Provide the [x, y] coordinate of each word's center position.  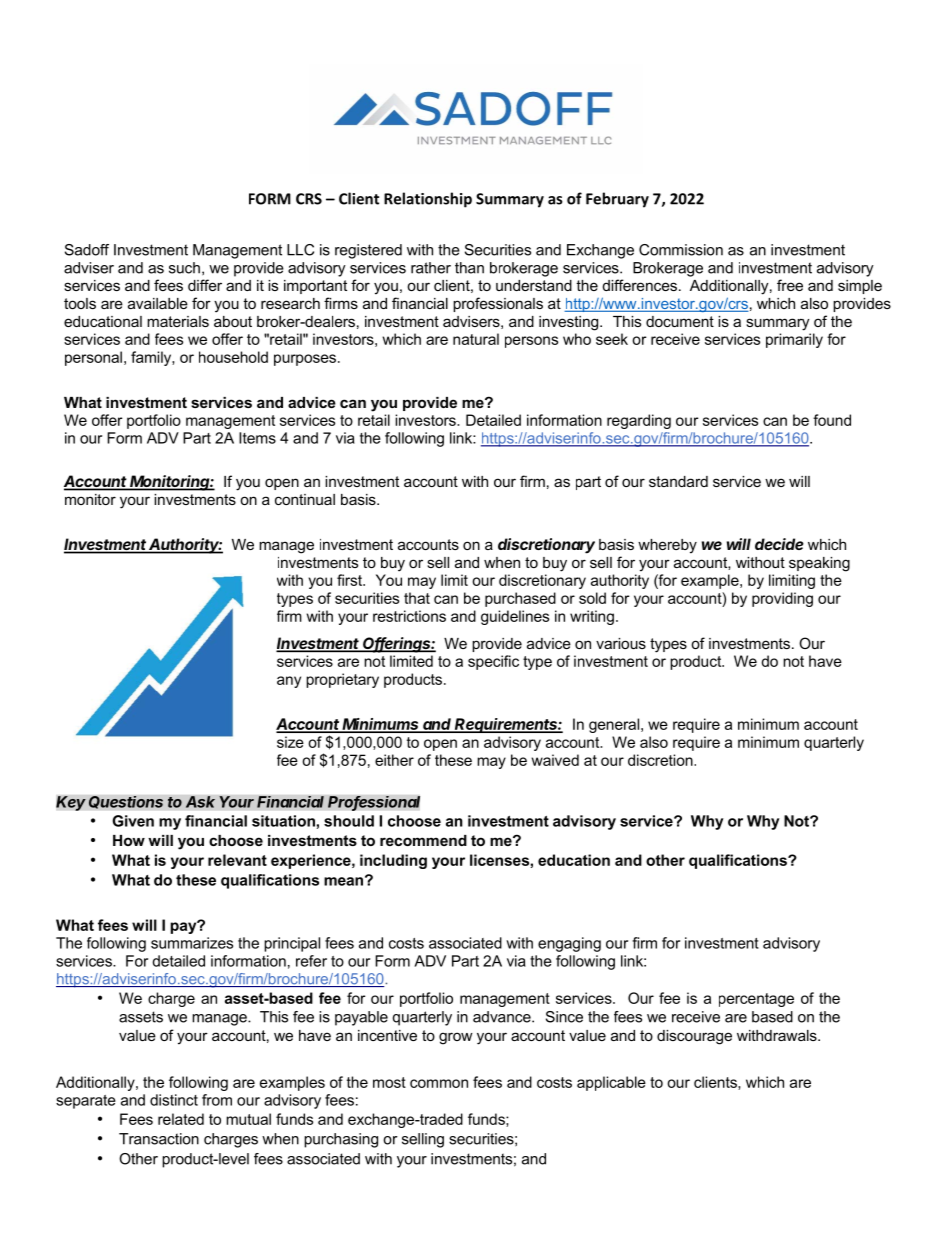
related [181, 1119]
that [417, 598]
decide [779, 544]
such [184, 268]
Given [133, 821]
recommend [423, 840]
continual [305, 499]
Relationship [428, 200]
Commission [681, 250]
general [614, 725]
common [439, 1083]
